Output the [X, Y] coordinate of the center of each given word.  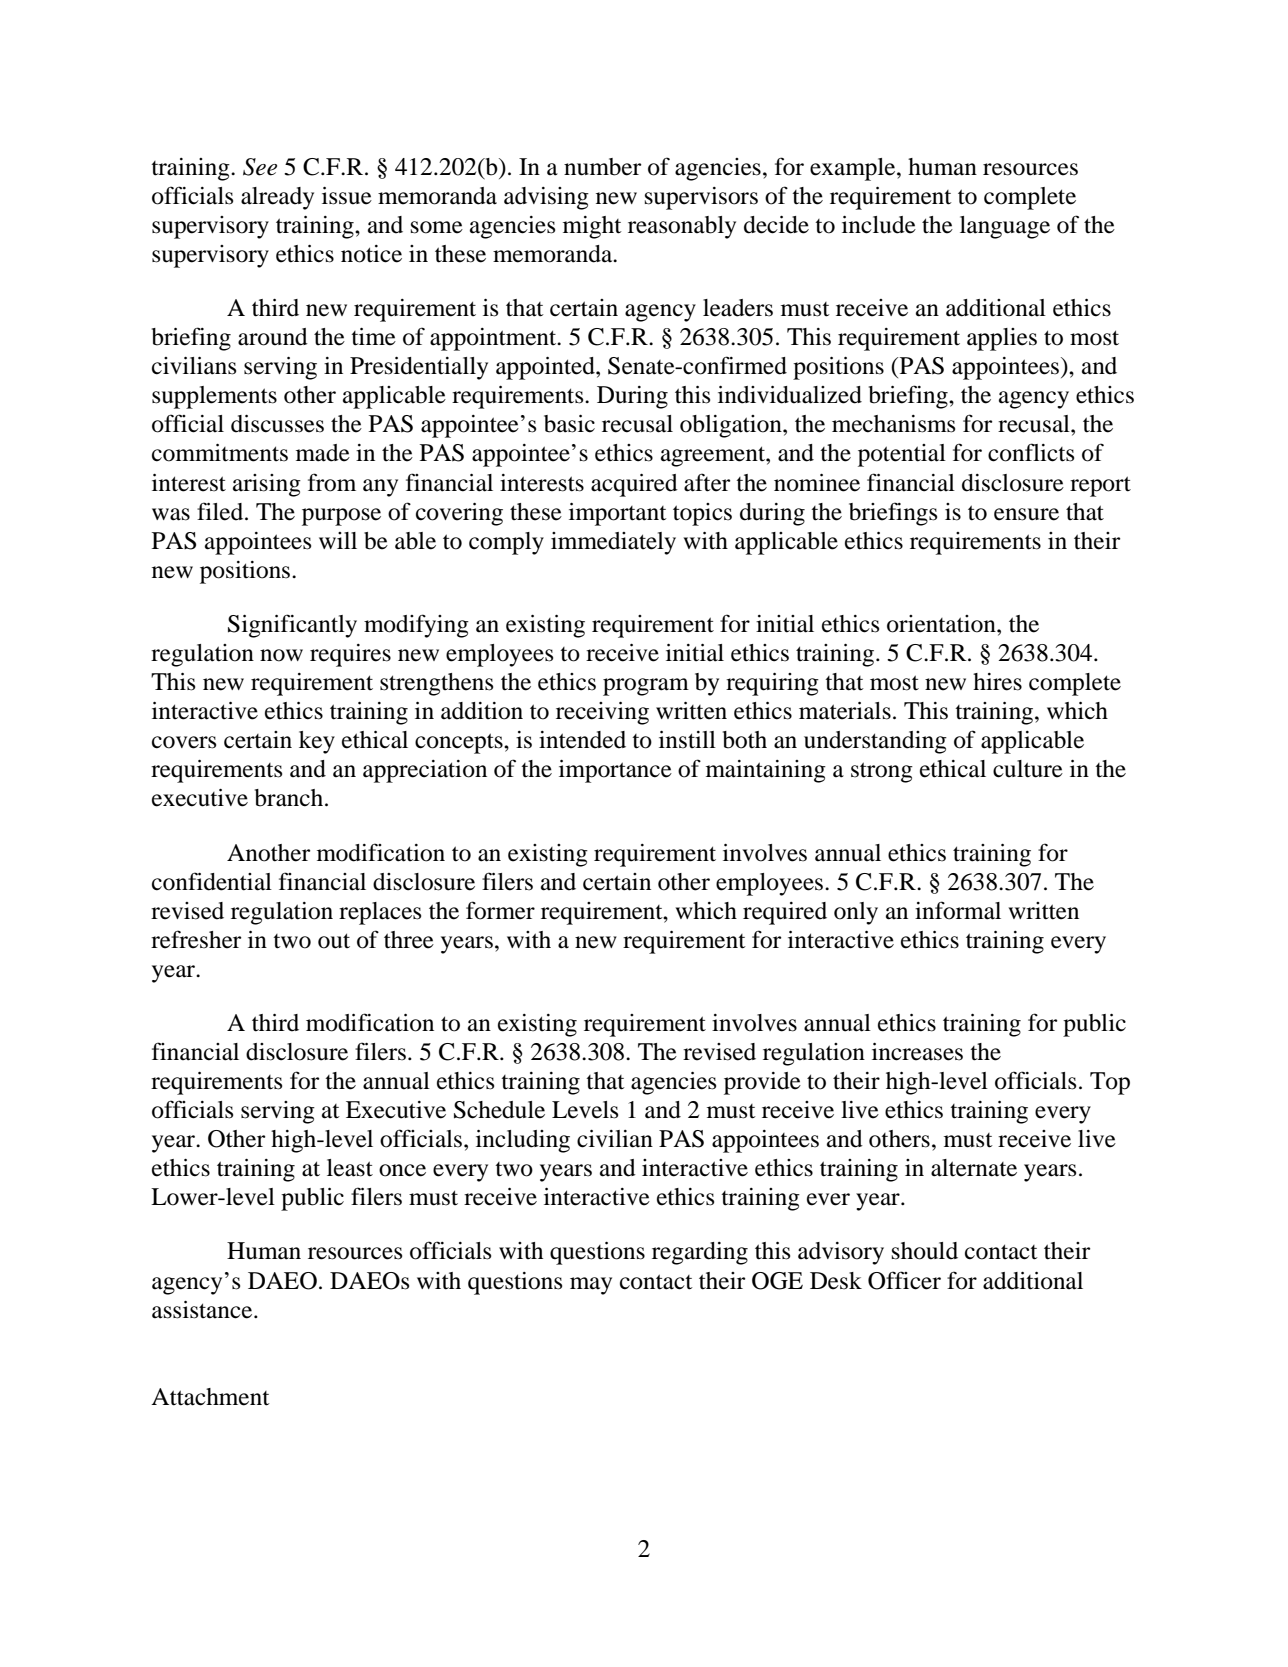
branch [290, 798]
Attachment [210, 1397]
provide [762, 1083]
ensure [1026, 514]
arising [267, 485]
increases [917, 1052]
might [592, 227]
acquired [634, 485]
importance [615, 771]
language [1005, 227]
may [591, 1286]
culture [1028, 769]
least [350, 1168]
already [277, 198]
